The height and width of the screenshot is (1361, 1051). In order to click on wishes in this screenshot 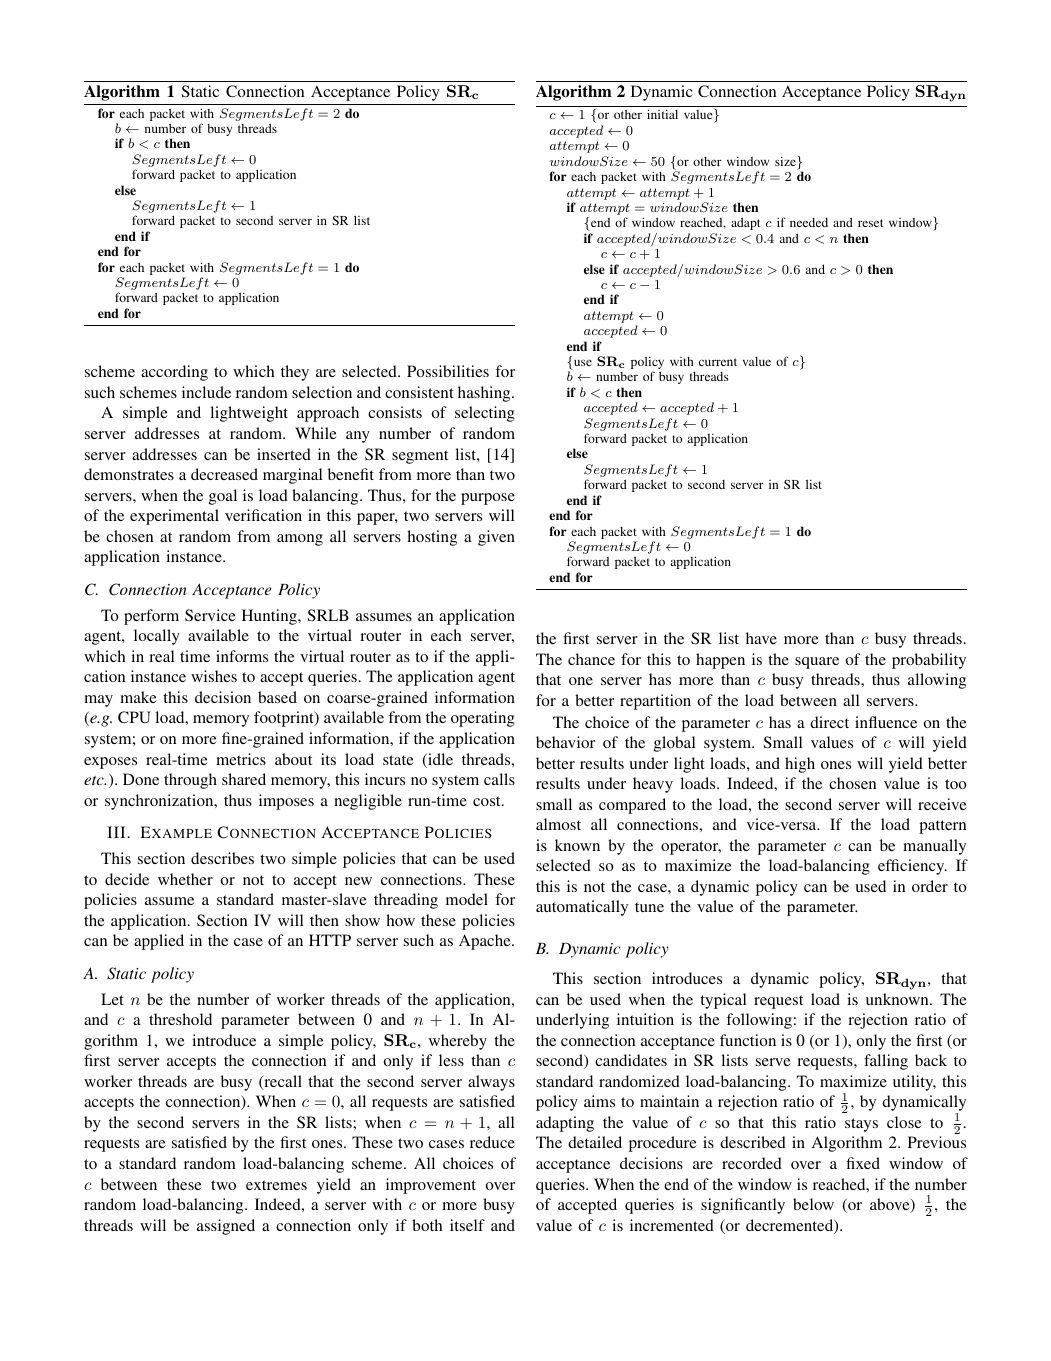, I will do `click(214, 676)`.
